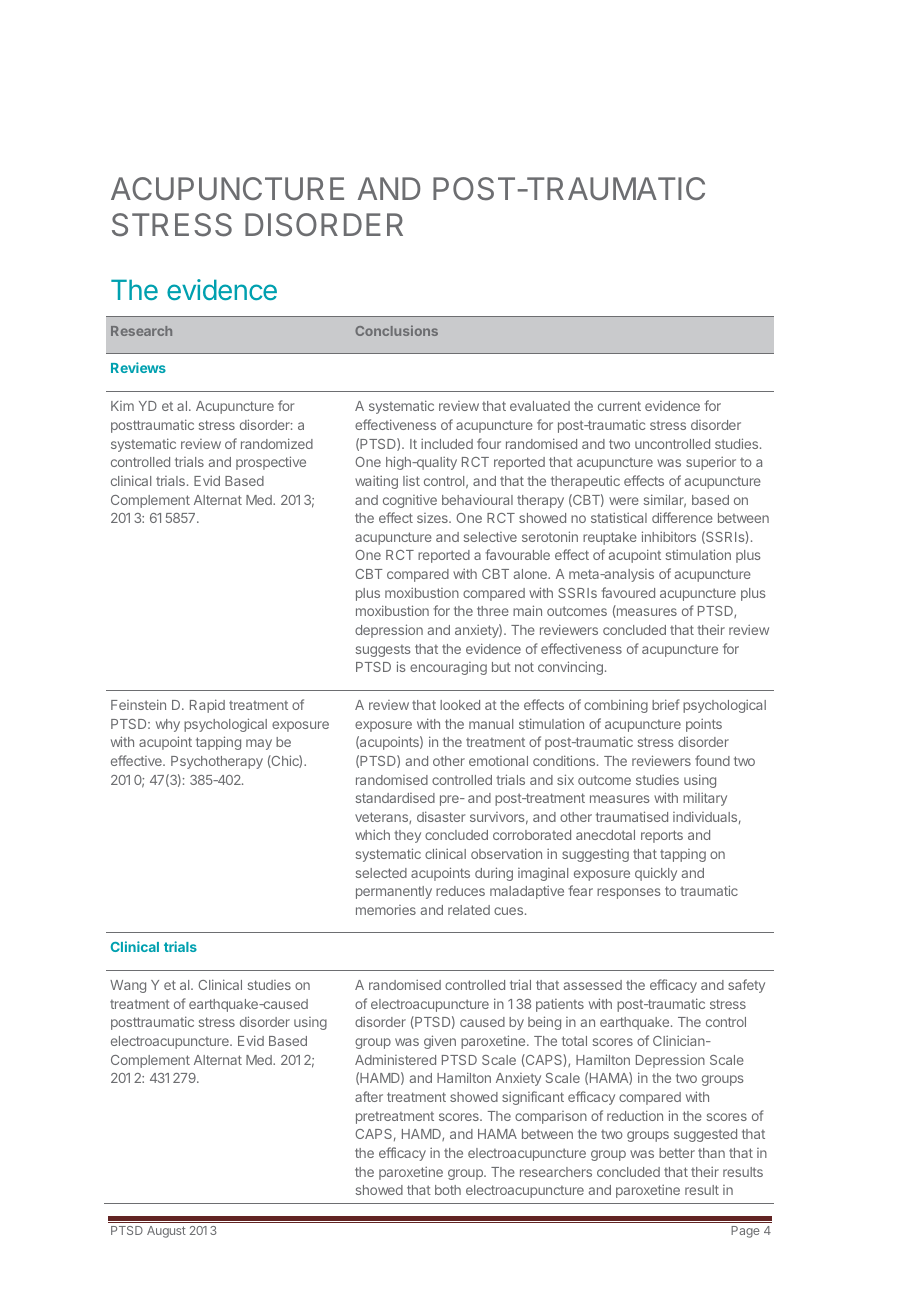 The height and width of the document is (1308, 924). What do you see at coordinates (166, 1232) in the document?
I see `August` at bounding box center [166, 1232].
